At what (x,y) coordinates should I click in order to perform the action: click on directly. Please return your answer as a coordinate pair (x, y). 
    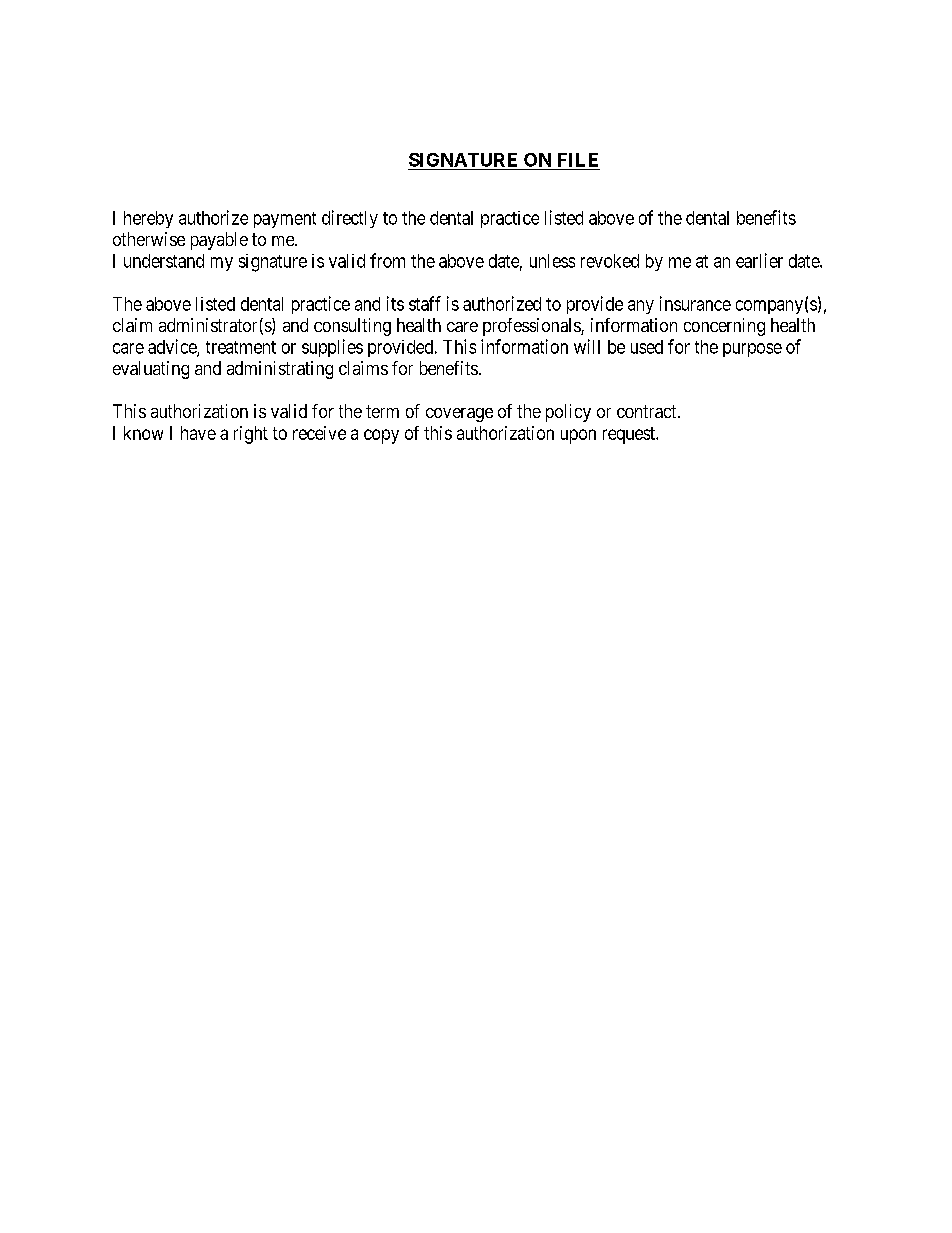
    Looking at the image, I should click on (350, 219).
